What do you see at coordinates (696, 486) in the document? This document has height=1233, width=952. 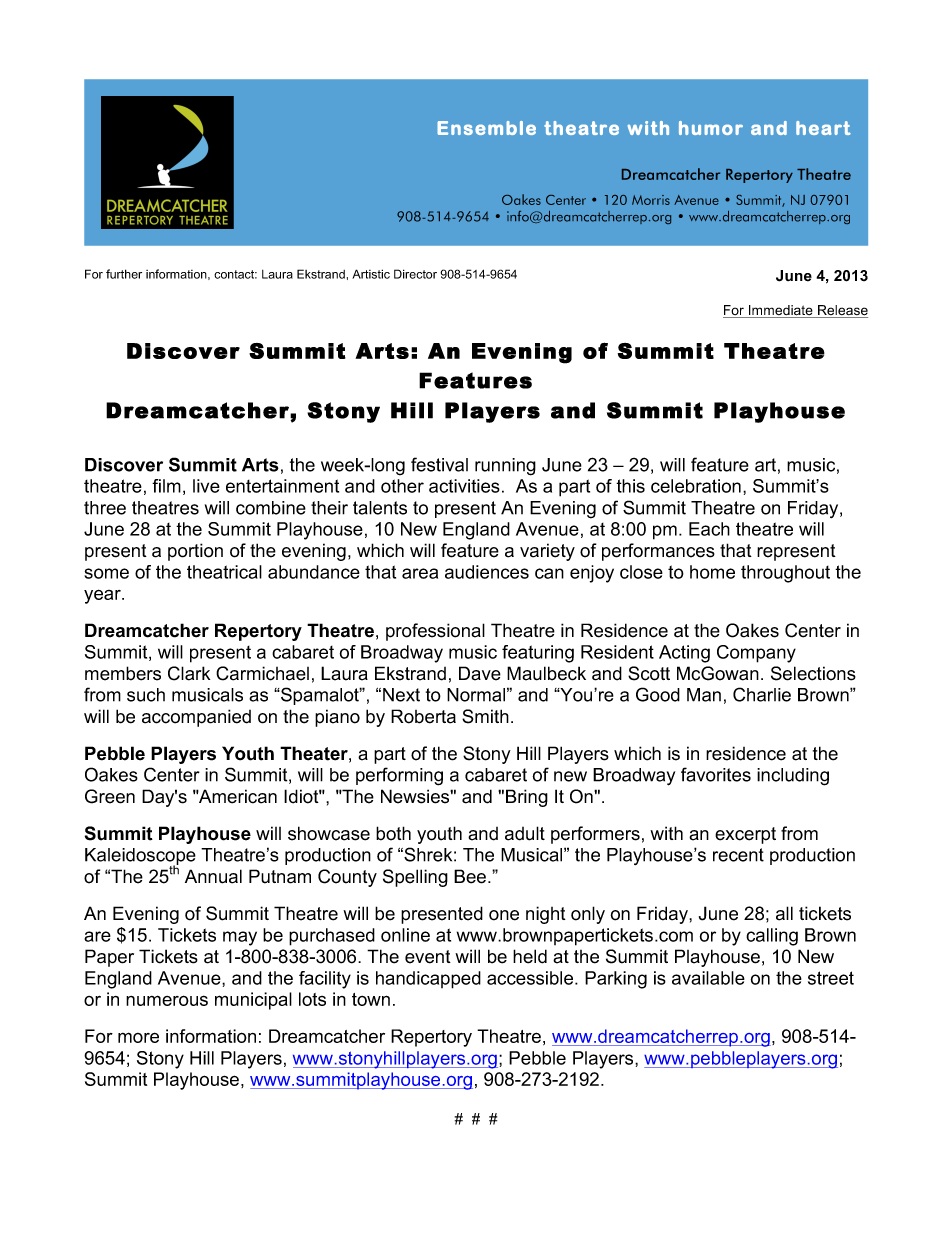 I see `celebration` at bounding box center [696, 486].
